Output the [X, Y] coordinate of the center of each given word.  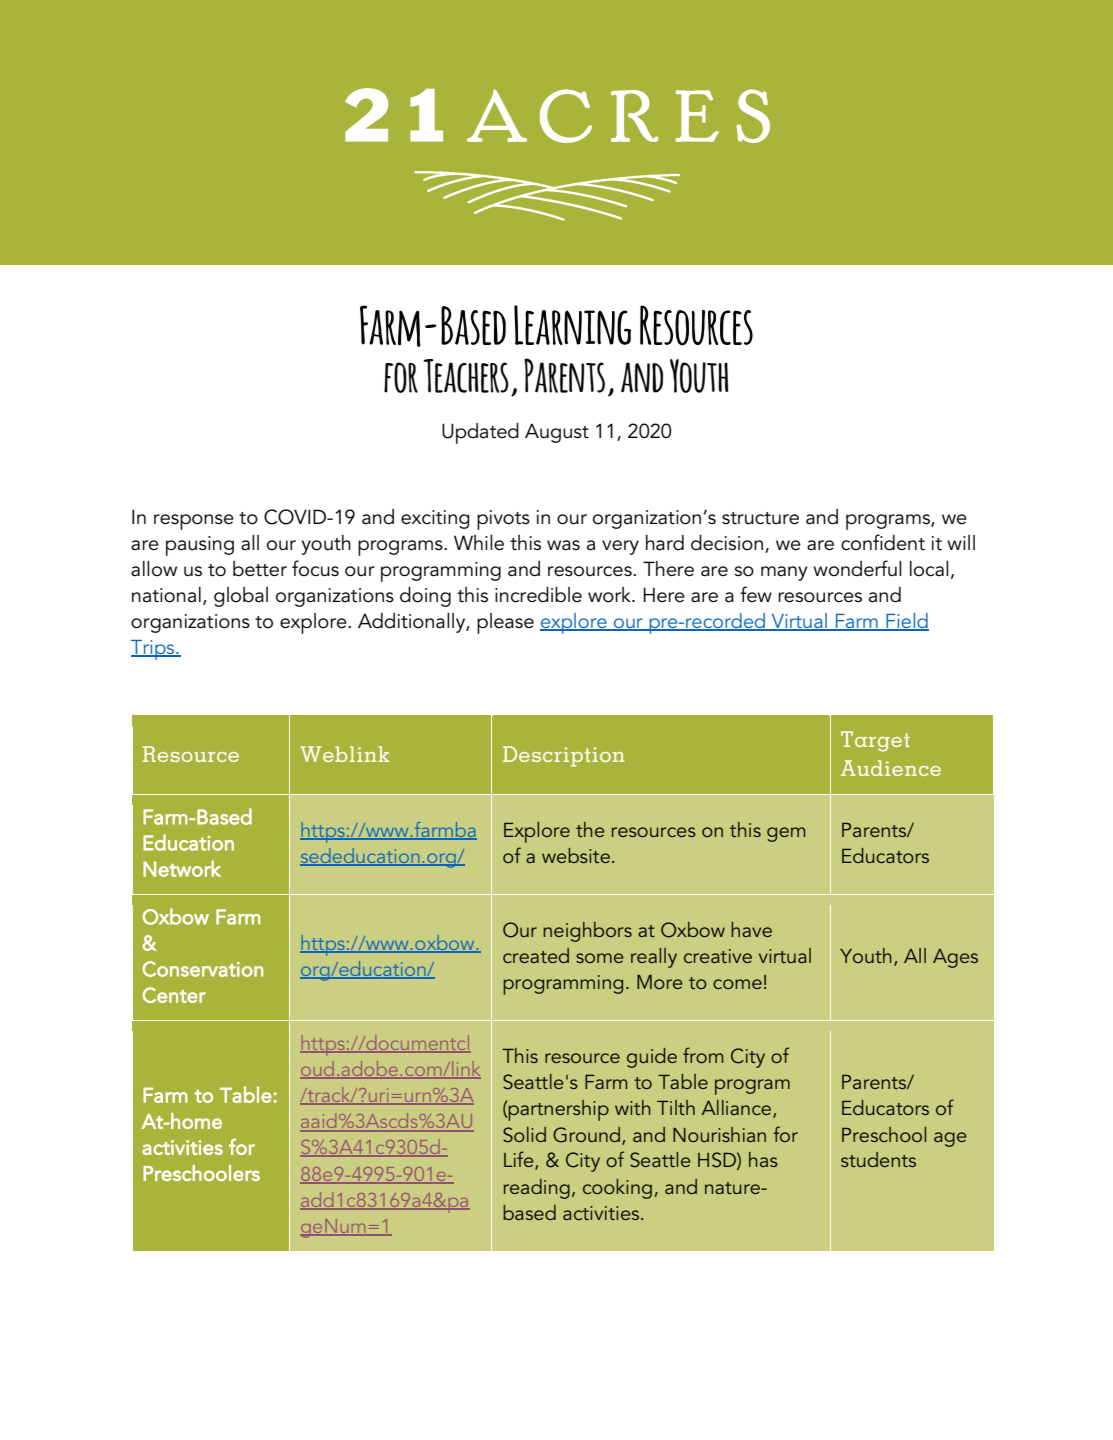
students [878, 1159]
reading [537, 1189]
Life [520, 1160]
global [241, 597]
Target [875, 741]
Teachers [466, 376]
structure [760, 518]
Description [564, 756]
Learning [572, 325]
